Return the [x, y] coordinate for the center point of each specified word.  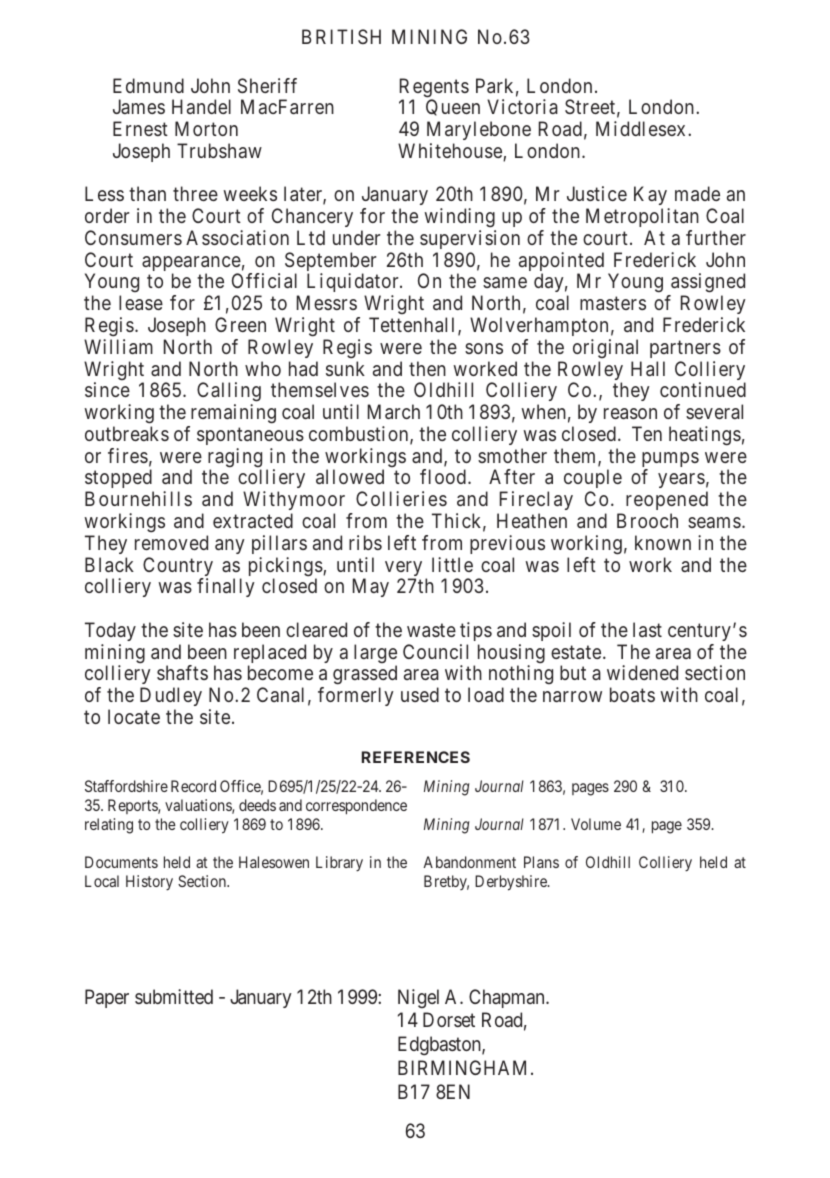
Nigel [418, 998]
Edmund [148, 85]
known [663, 542]
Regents [434, 89]
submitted [174, 996]
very [403, 570]
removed [171, 542]
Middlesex [640, 128]
